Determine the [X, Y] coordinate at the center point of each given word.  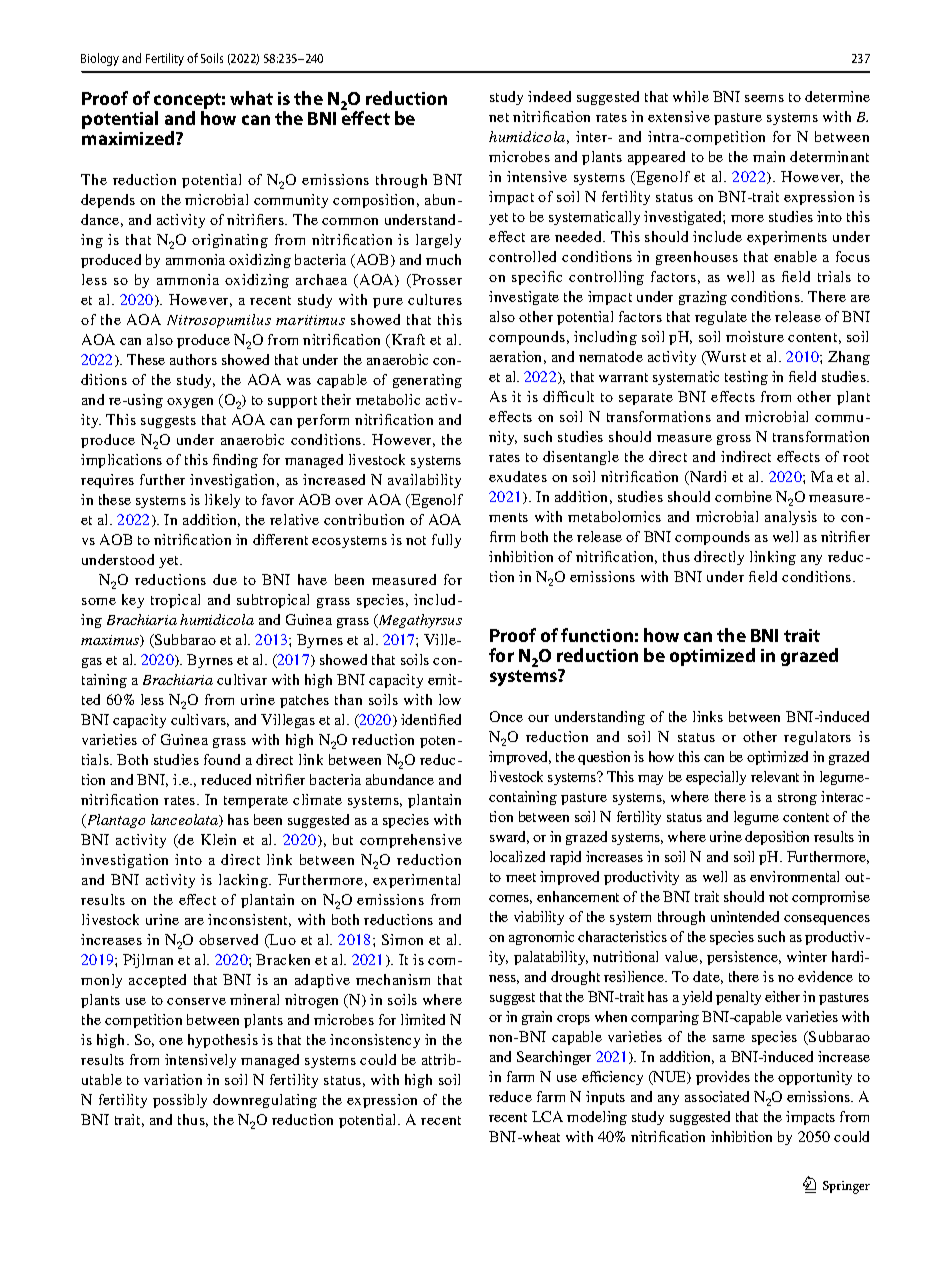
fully [446, 541]
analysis [791, 518]
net [499, 117]
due [225, 579]
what [251, 98]
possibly [180, 1101]
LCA [547, 1116]
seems [764, 98]
